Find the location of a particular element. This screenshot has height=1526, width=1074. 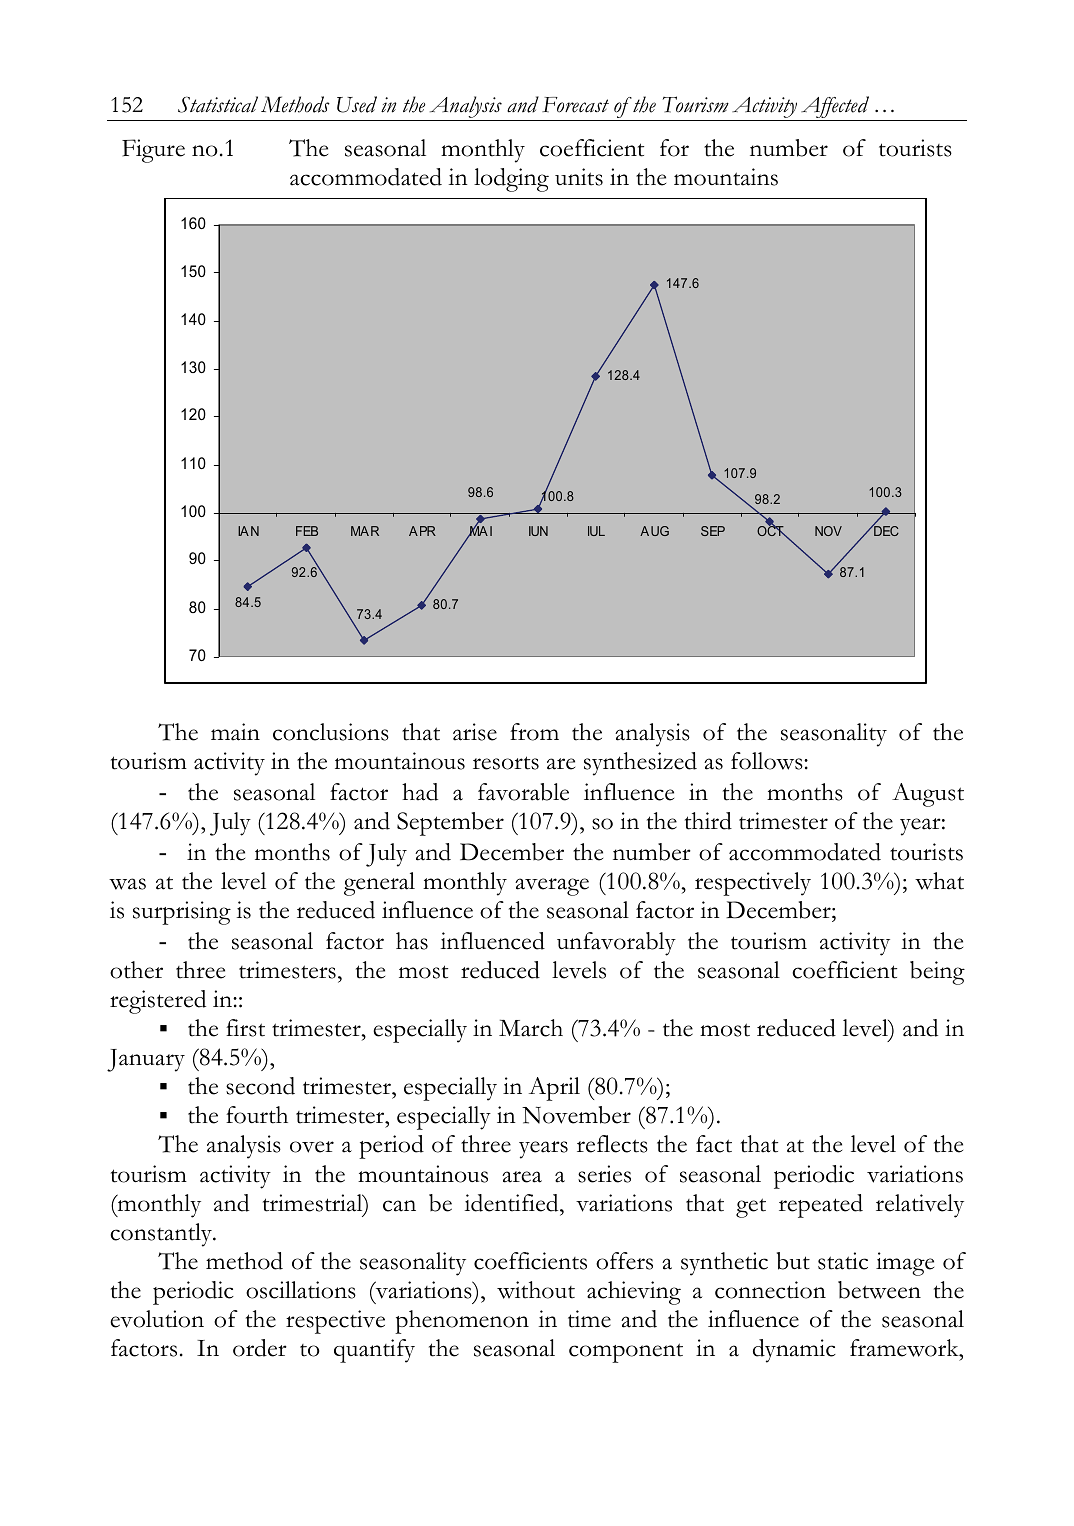

OCT is located at coordinates (771, 530).
